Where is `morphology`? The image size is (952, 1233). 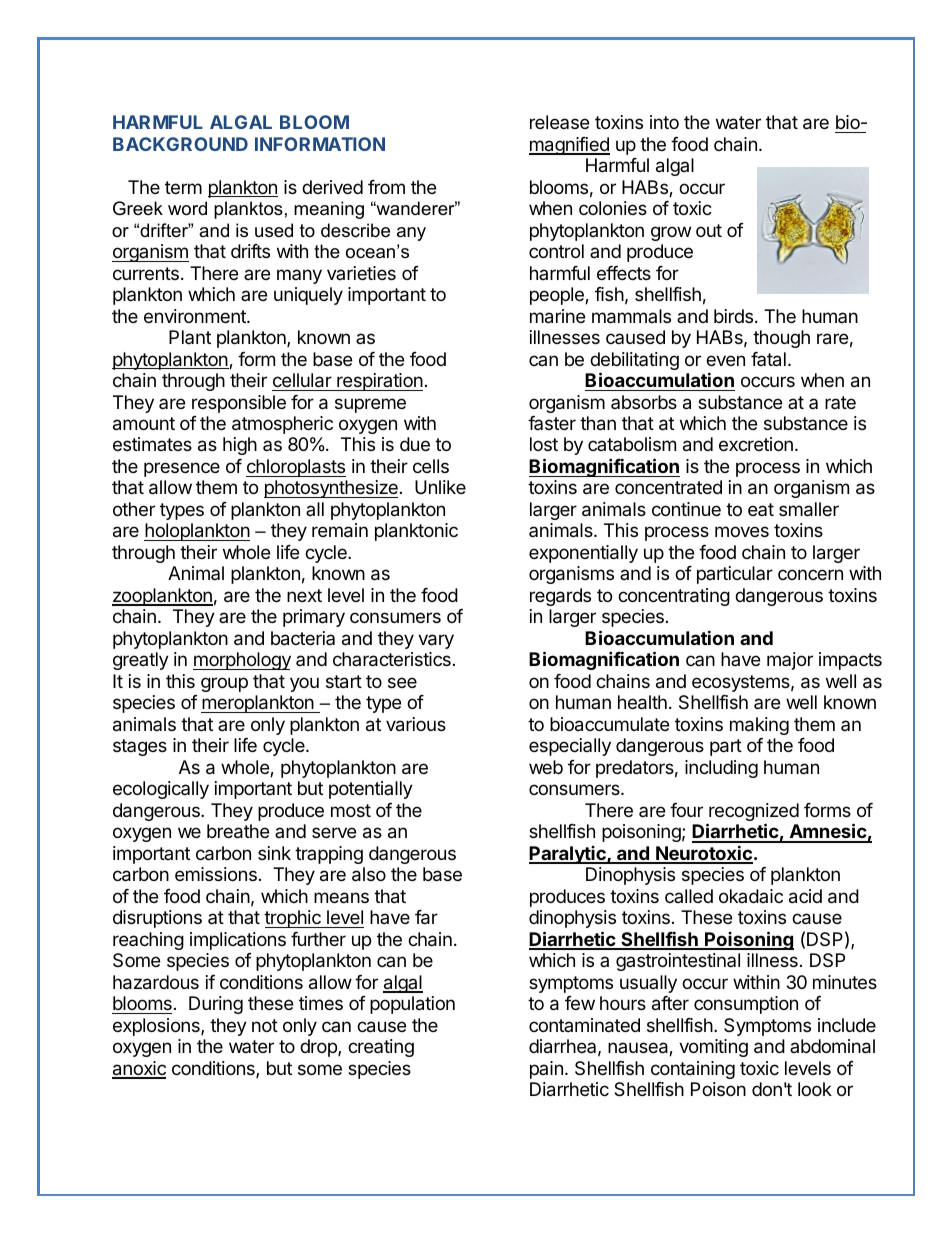 morphology is located at coordinates (242, 661).
